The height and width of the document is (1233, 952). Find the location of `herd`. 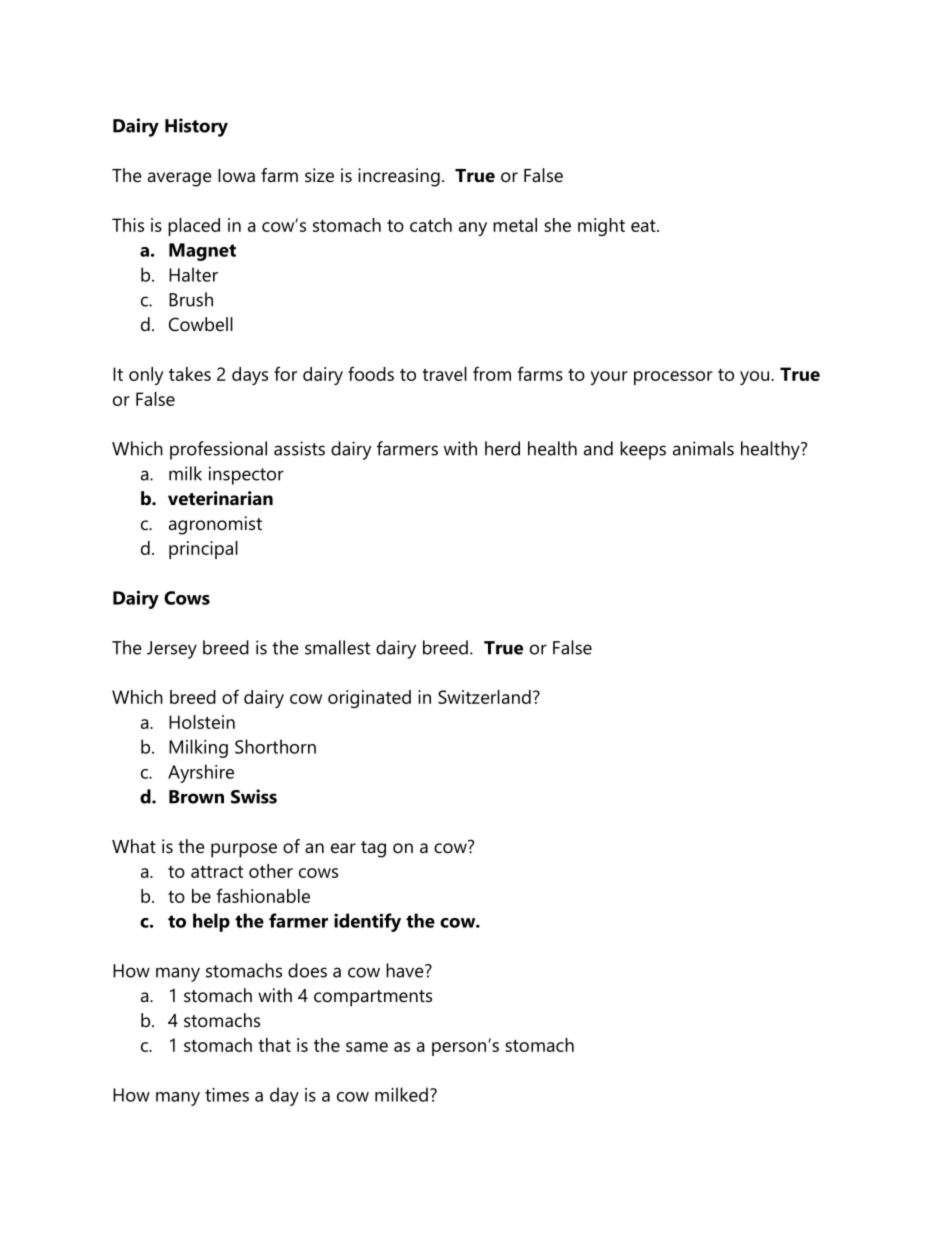

herd is located at coordinates (502, 448).
